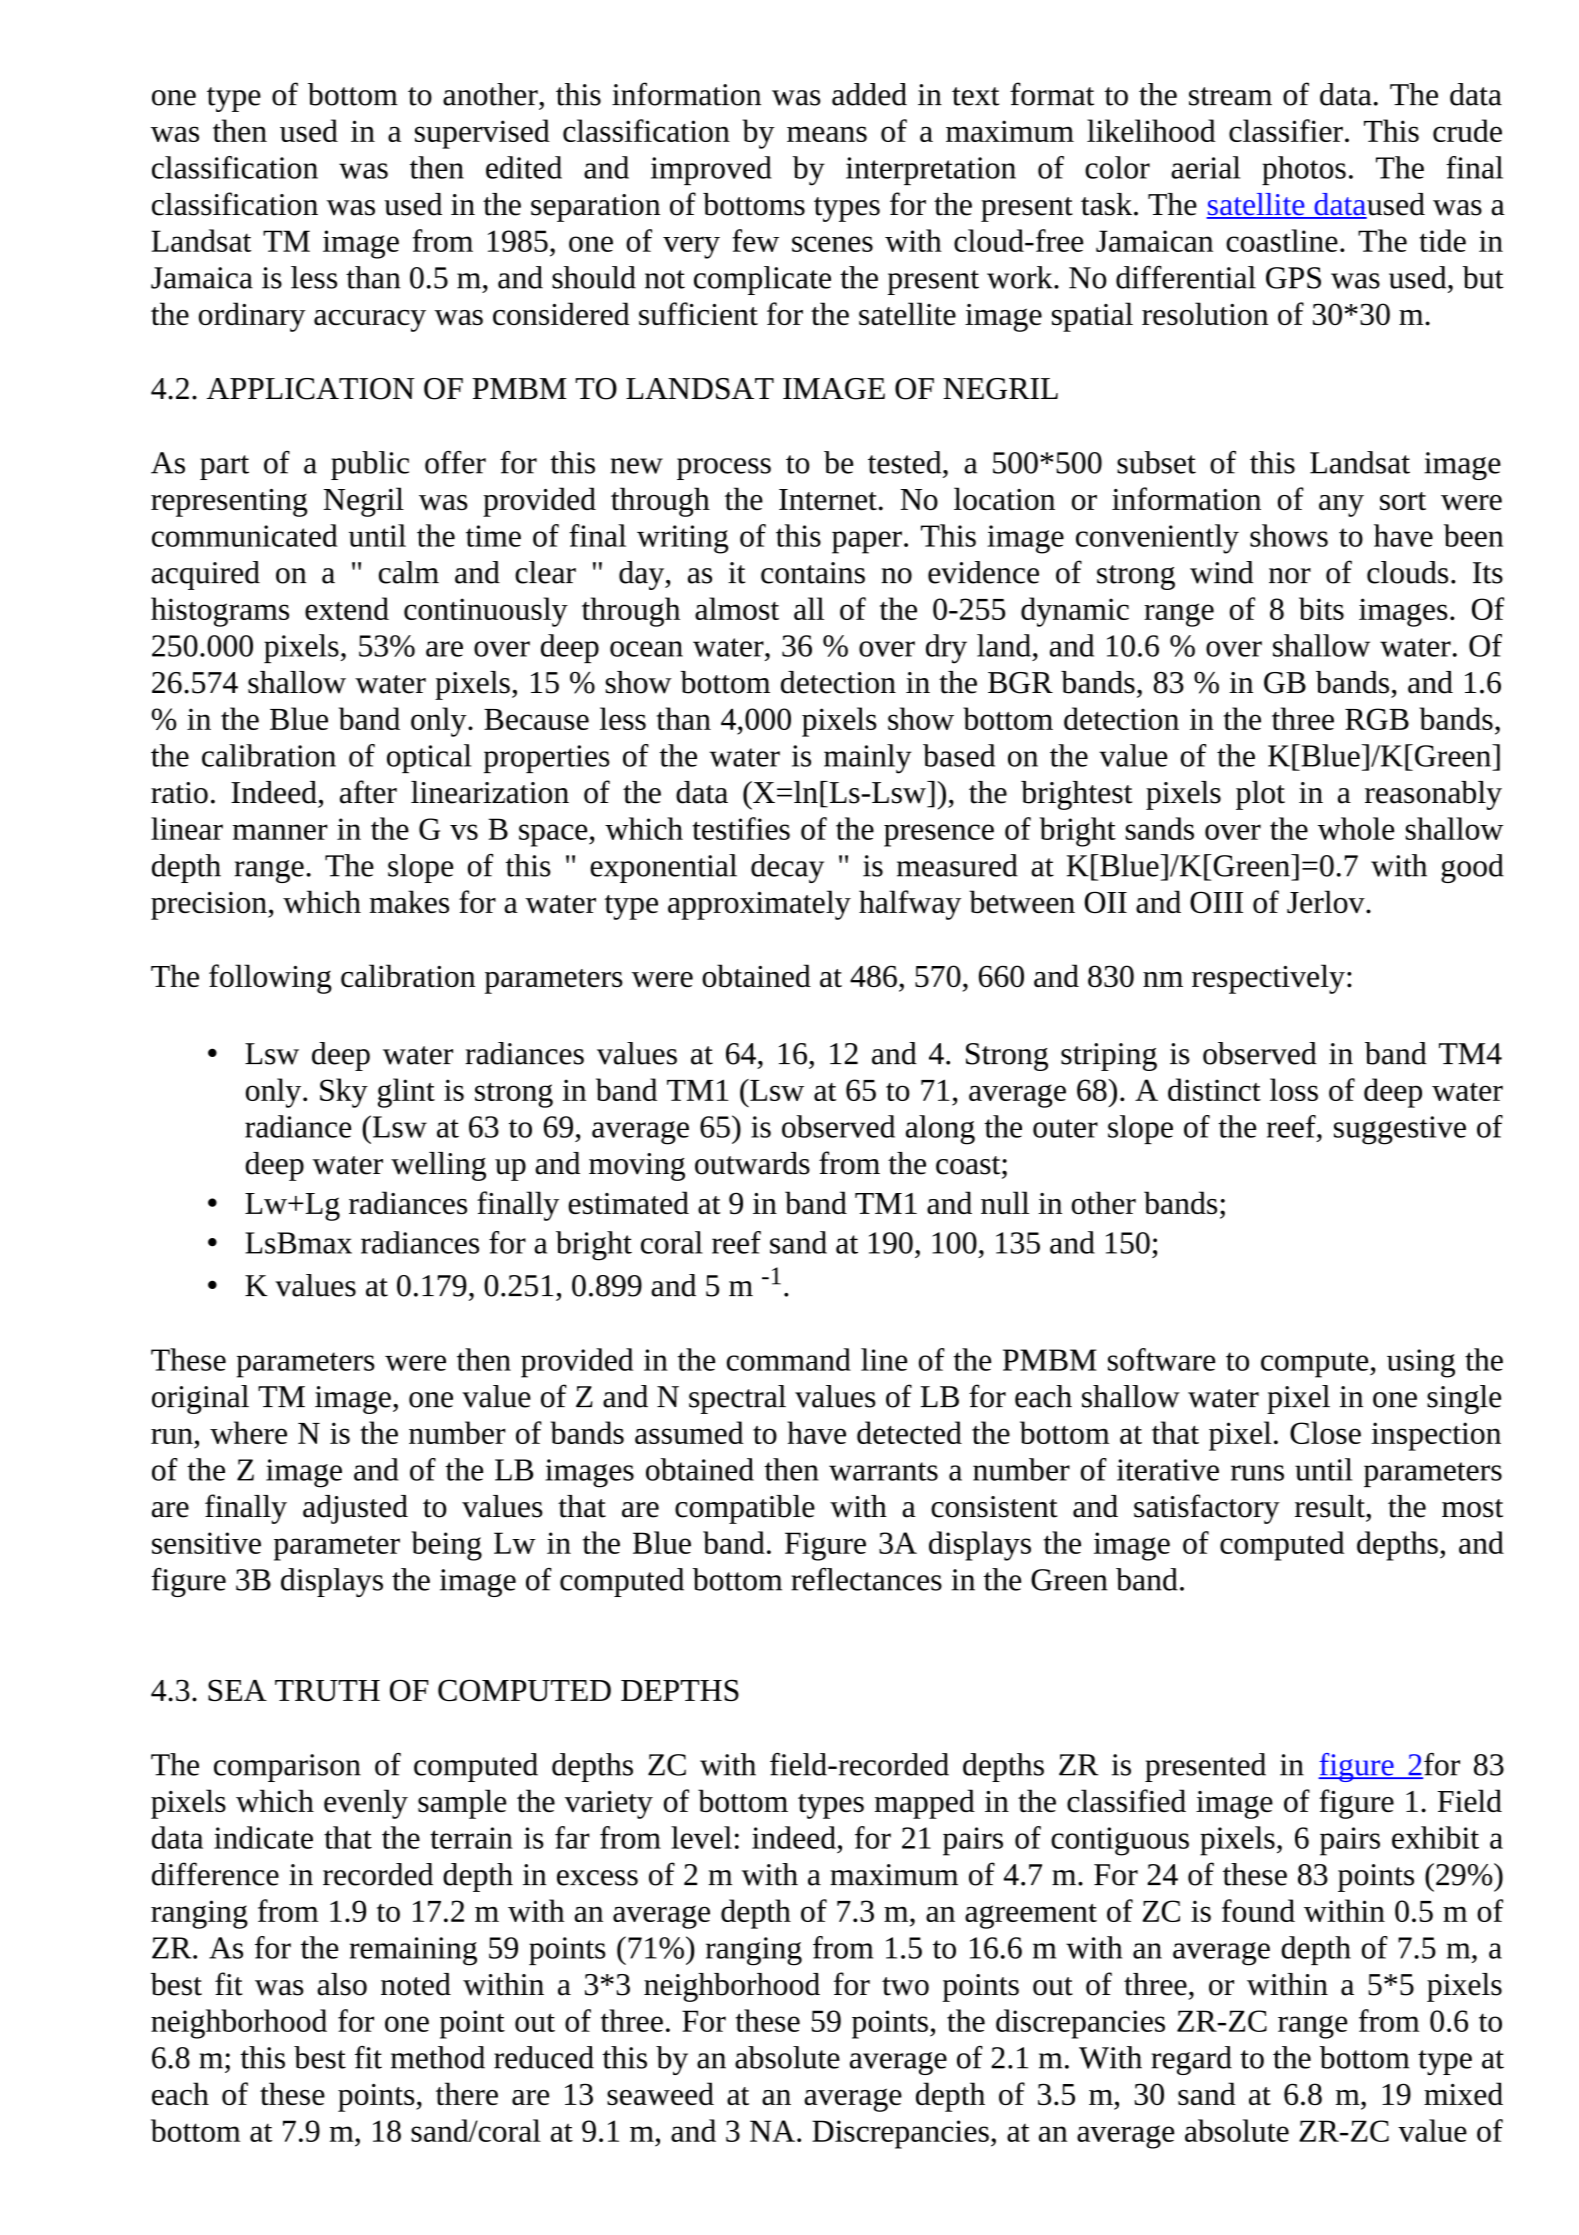  What do you see at coordinates (1325, 1432) in the page?
I see `Close` at bounding box center [1325, 1432].
